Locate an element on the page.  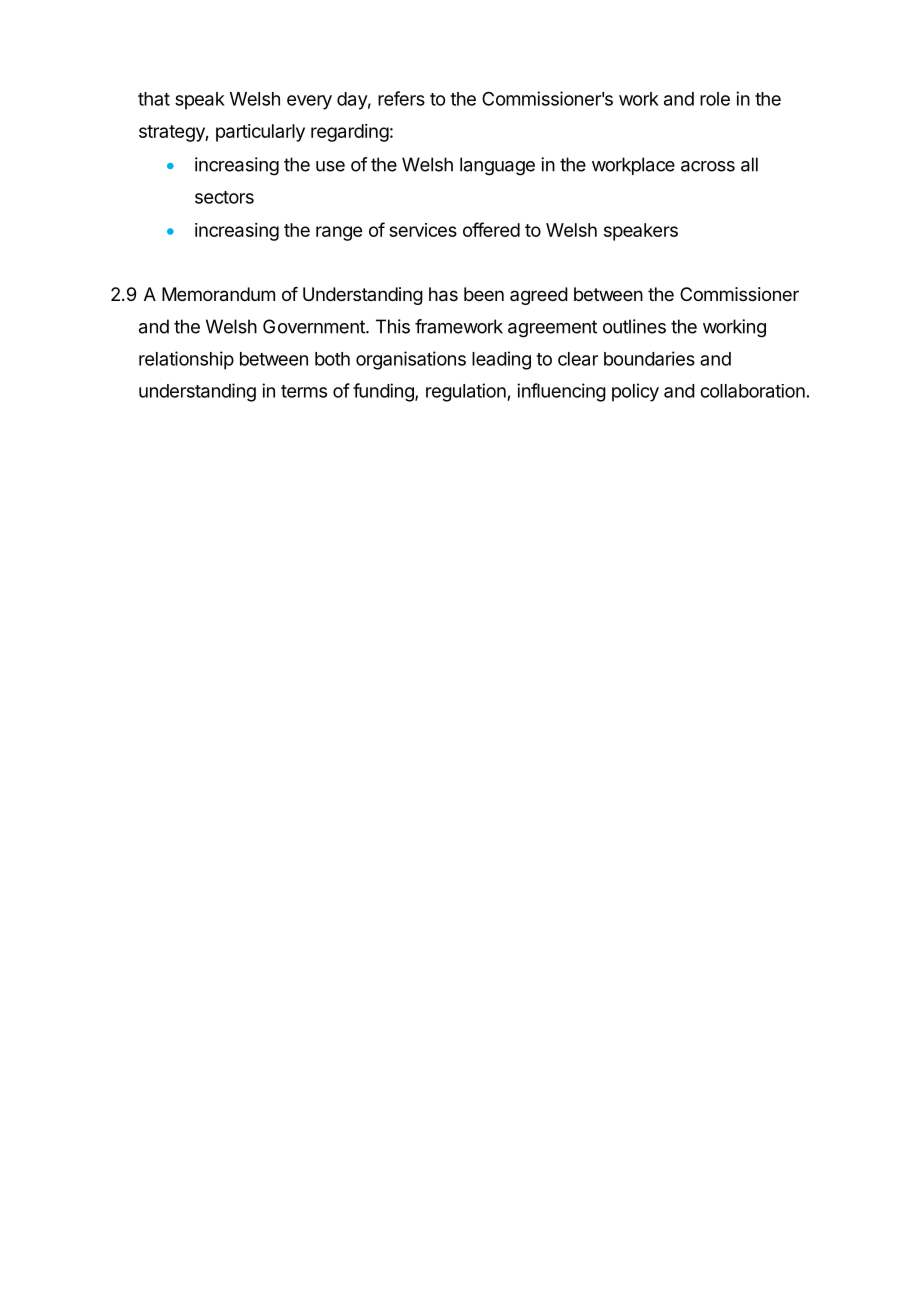
regulation is located at coordinates (467, 392).
